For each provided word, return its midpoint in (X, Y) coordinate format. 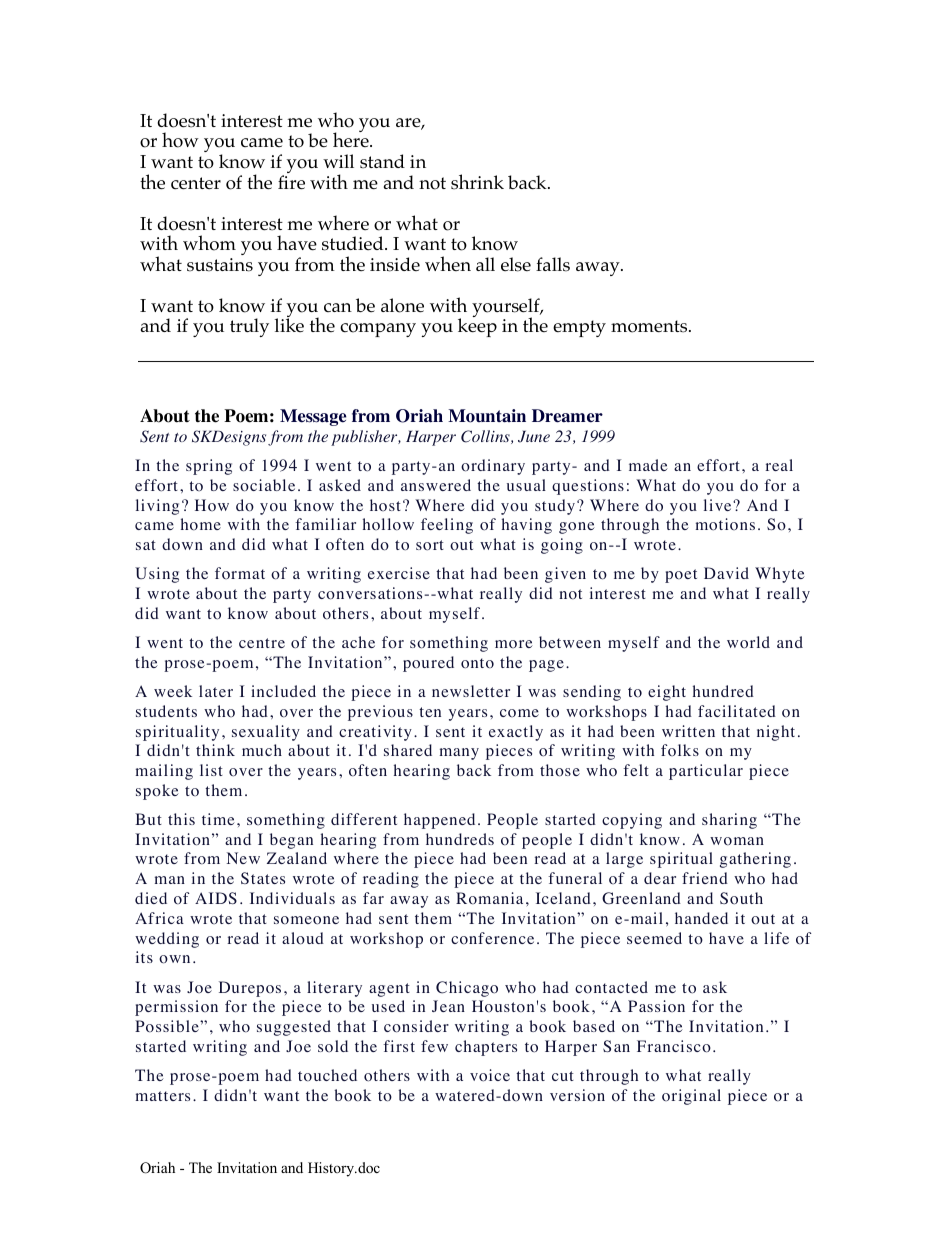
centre (262, 643)
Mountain (487, 416)
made (648, 465)
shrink (477, 182)
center (196, 183)
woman (737, 841)
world (748, 642)
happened (439, 821)
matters (163, 1096)
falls (553, 264)
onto (477, 663)
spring (209, 467)
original (691, 1097)
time (218, 819)
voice (490, 1075)
